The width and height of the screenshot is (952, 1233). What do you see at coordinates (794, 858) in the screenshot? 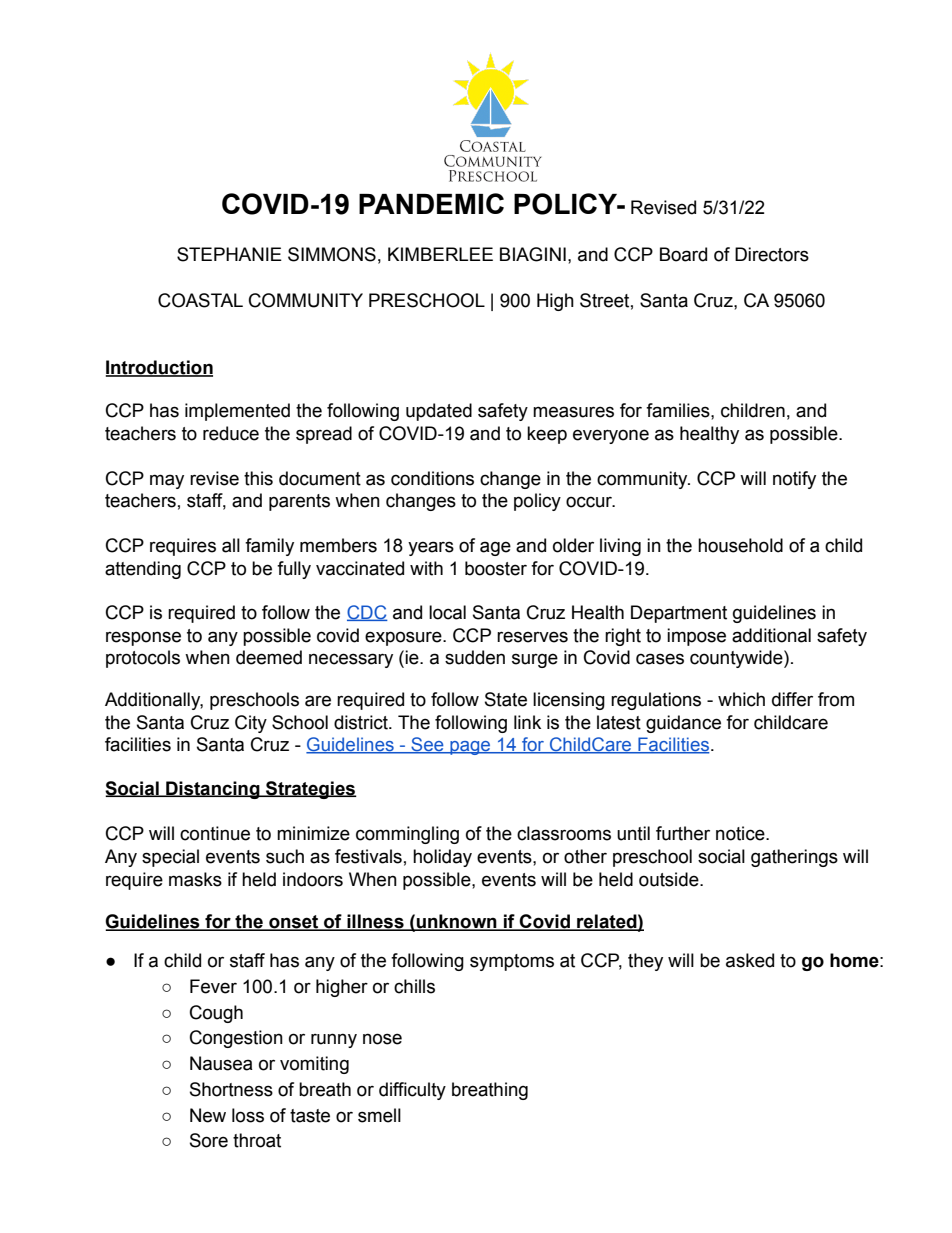
I see `gatherings` at bounding box center [794, 858].
